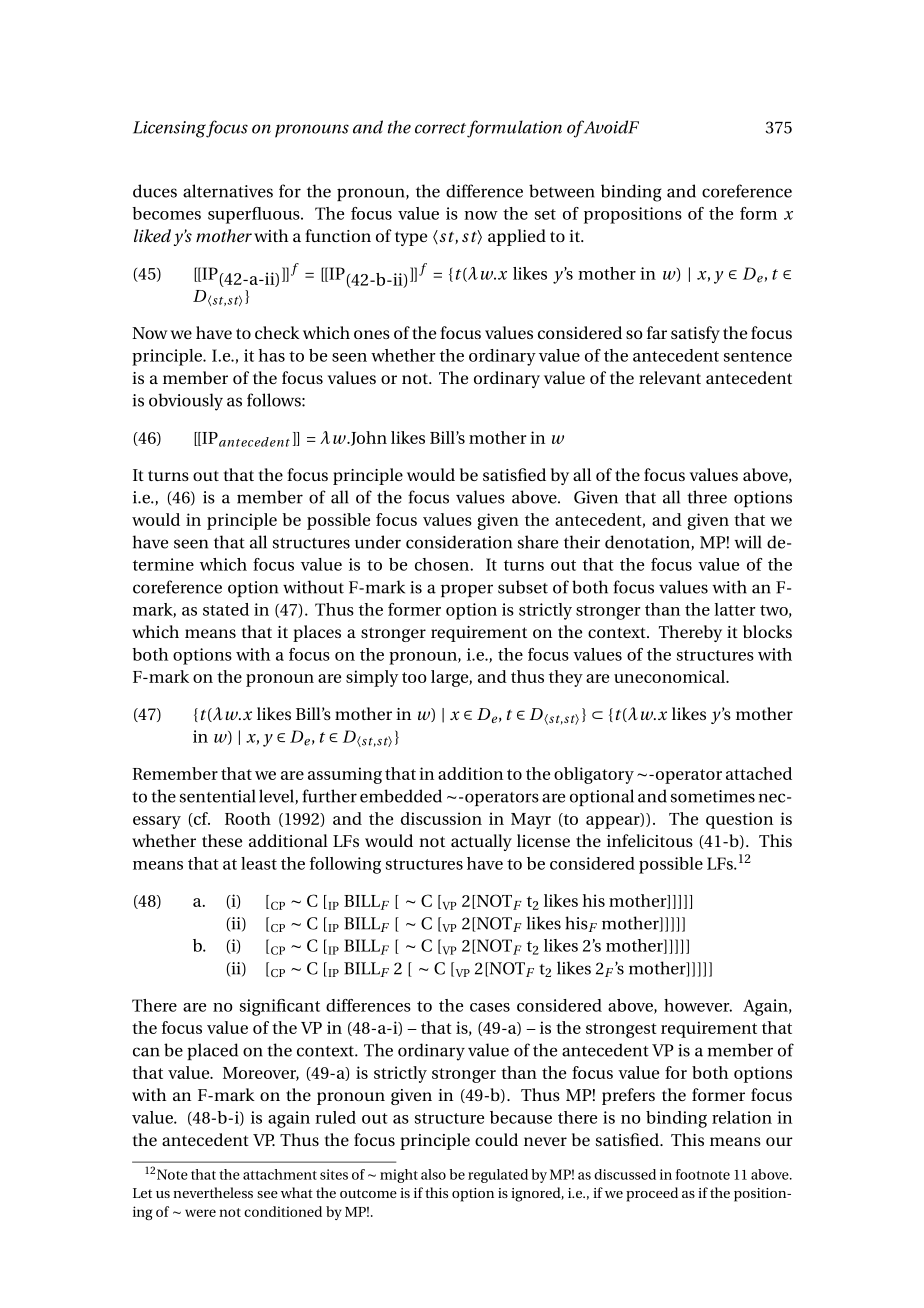  What do you see at coordinates (562, 191) in the screenshot?
I see `between` at bounding box center [562, 191].
